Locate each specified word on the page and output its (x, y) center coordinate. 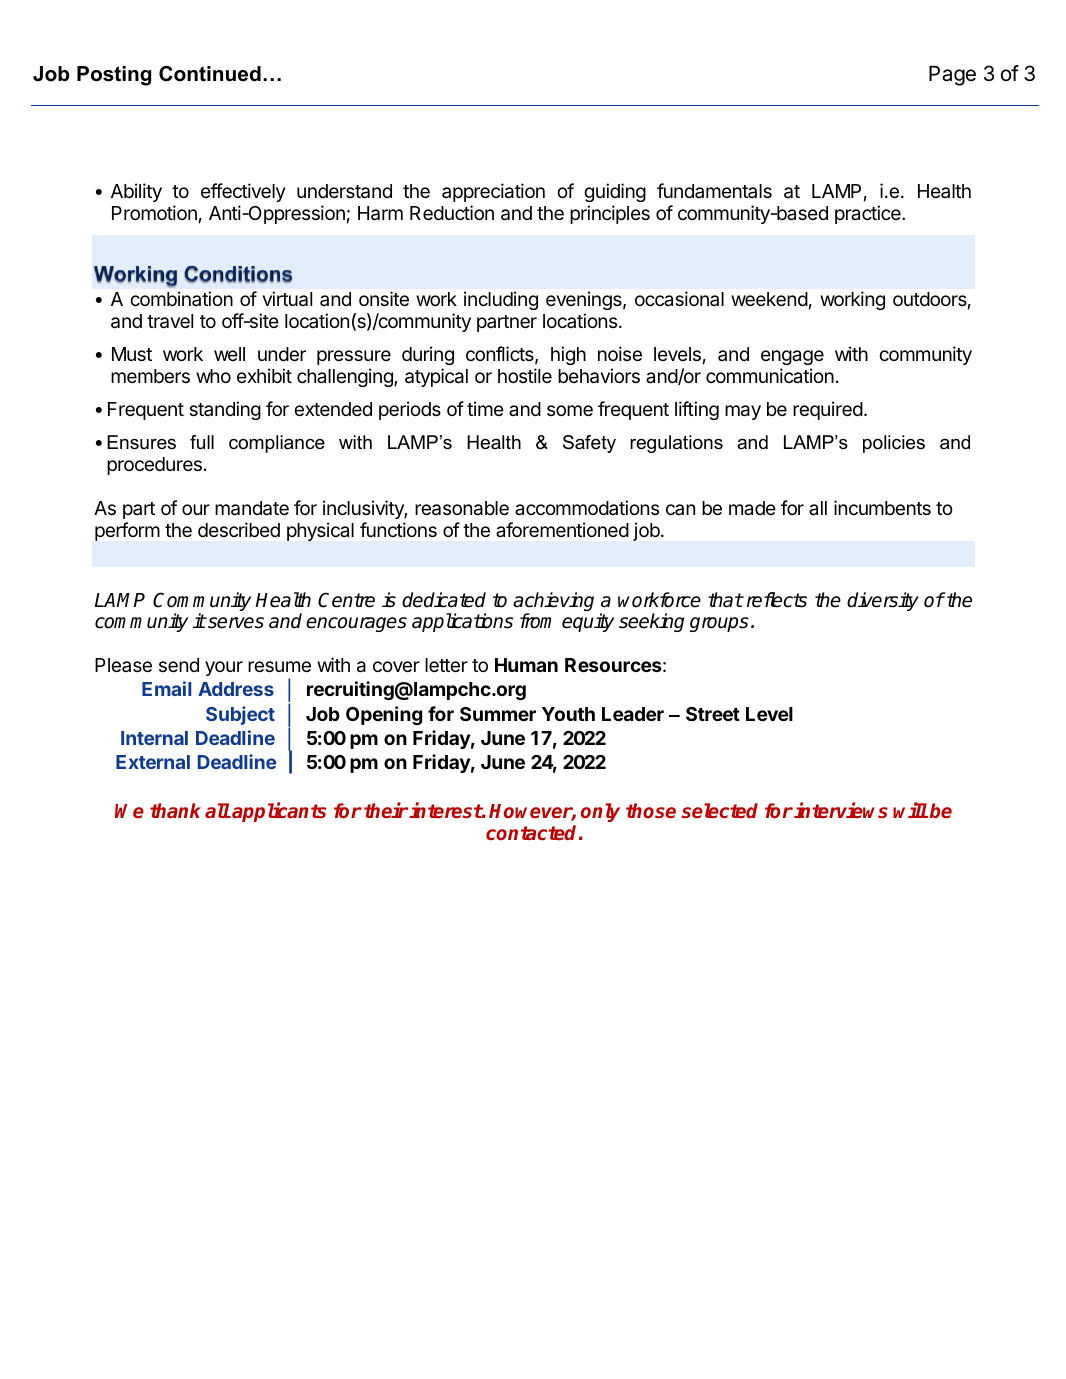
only (600, 812)
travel (170, 321)
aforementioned (562, 529)
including (501, 300)
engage (792, 357)
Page (952, 75)
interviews (841, 810)
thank (175, 810)
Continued (210, 74)
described (239, 529)
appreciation (493, 192)
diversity (883, 601)
